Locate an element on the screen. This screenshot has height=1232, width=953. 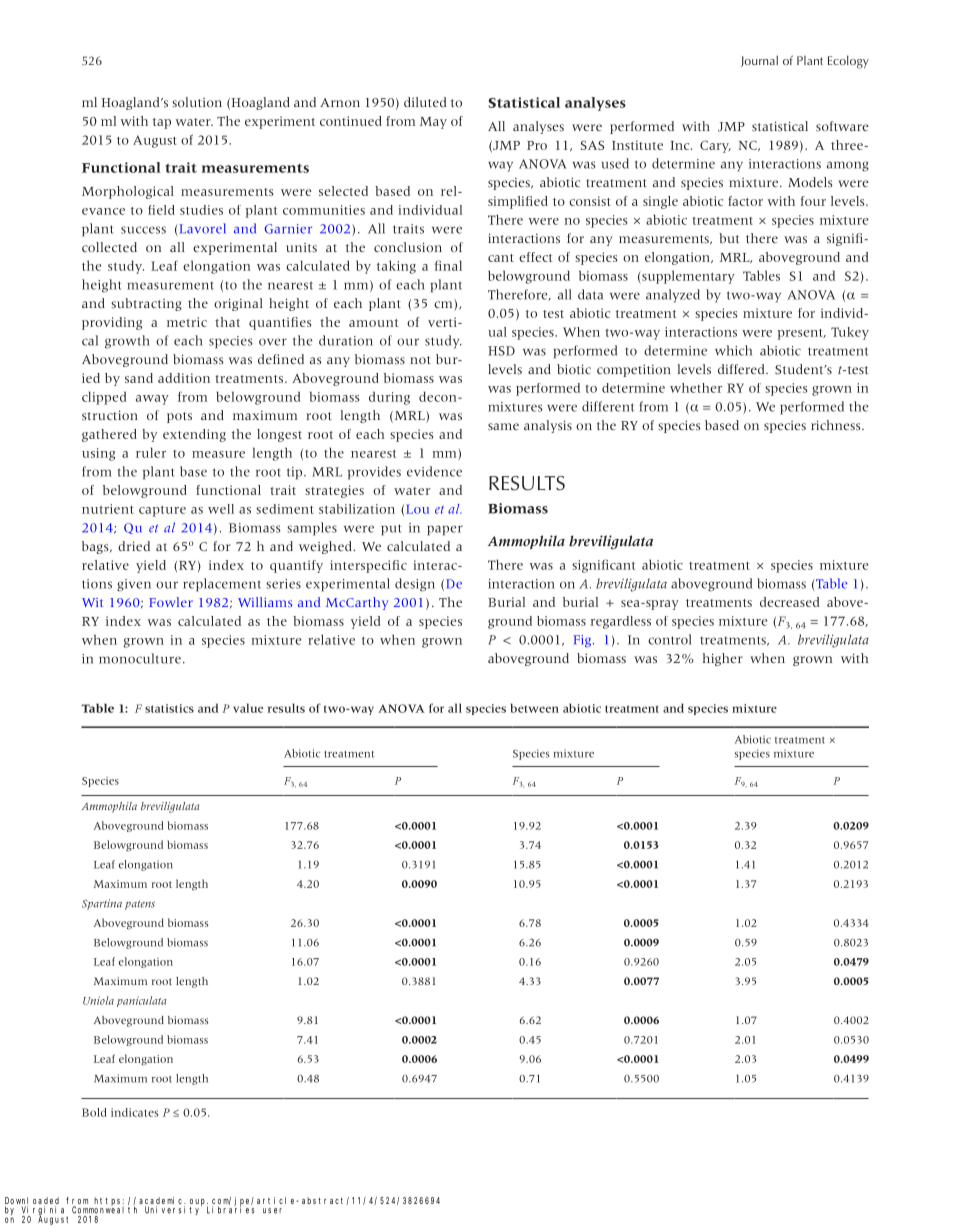
which is located at coordinates (733, 350).
